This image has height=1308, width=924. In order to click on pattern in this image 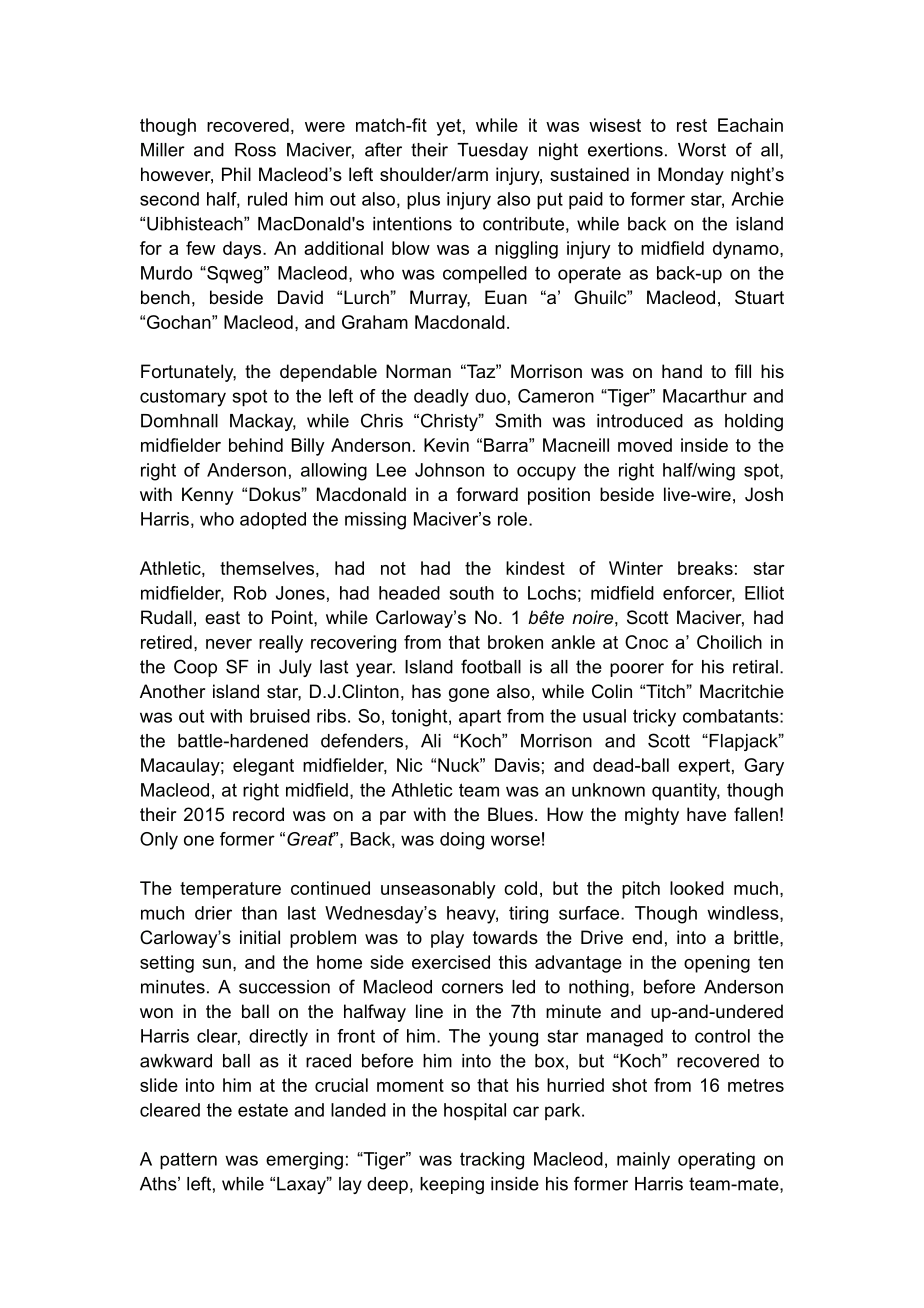, I will do `click(188, 1161)`.
